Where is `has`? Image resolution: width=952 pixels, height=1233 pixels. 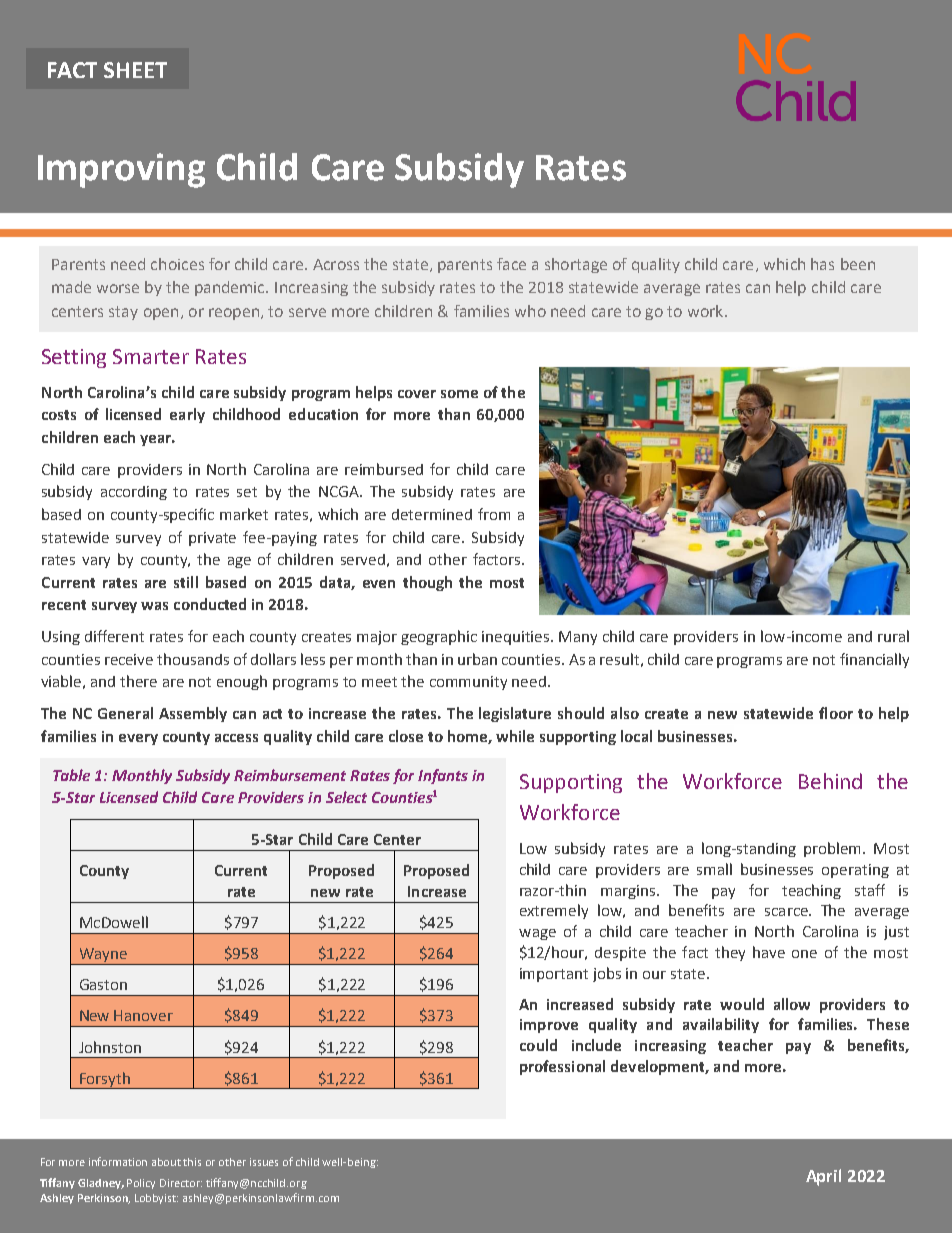
has is located at coordinates (822, 264).
